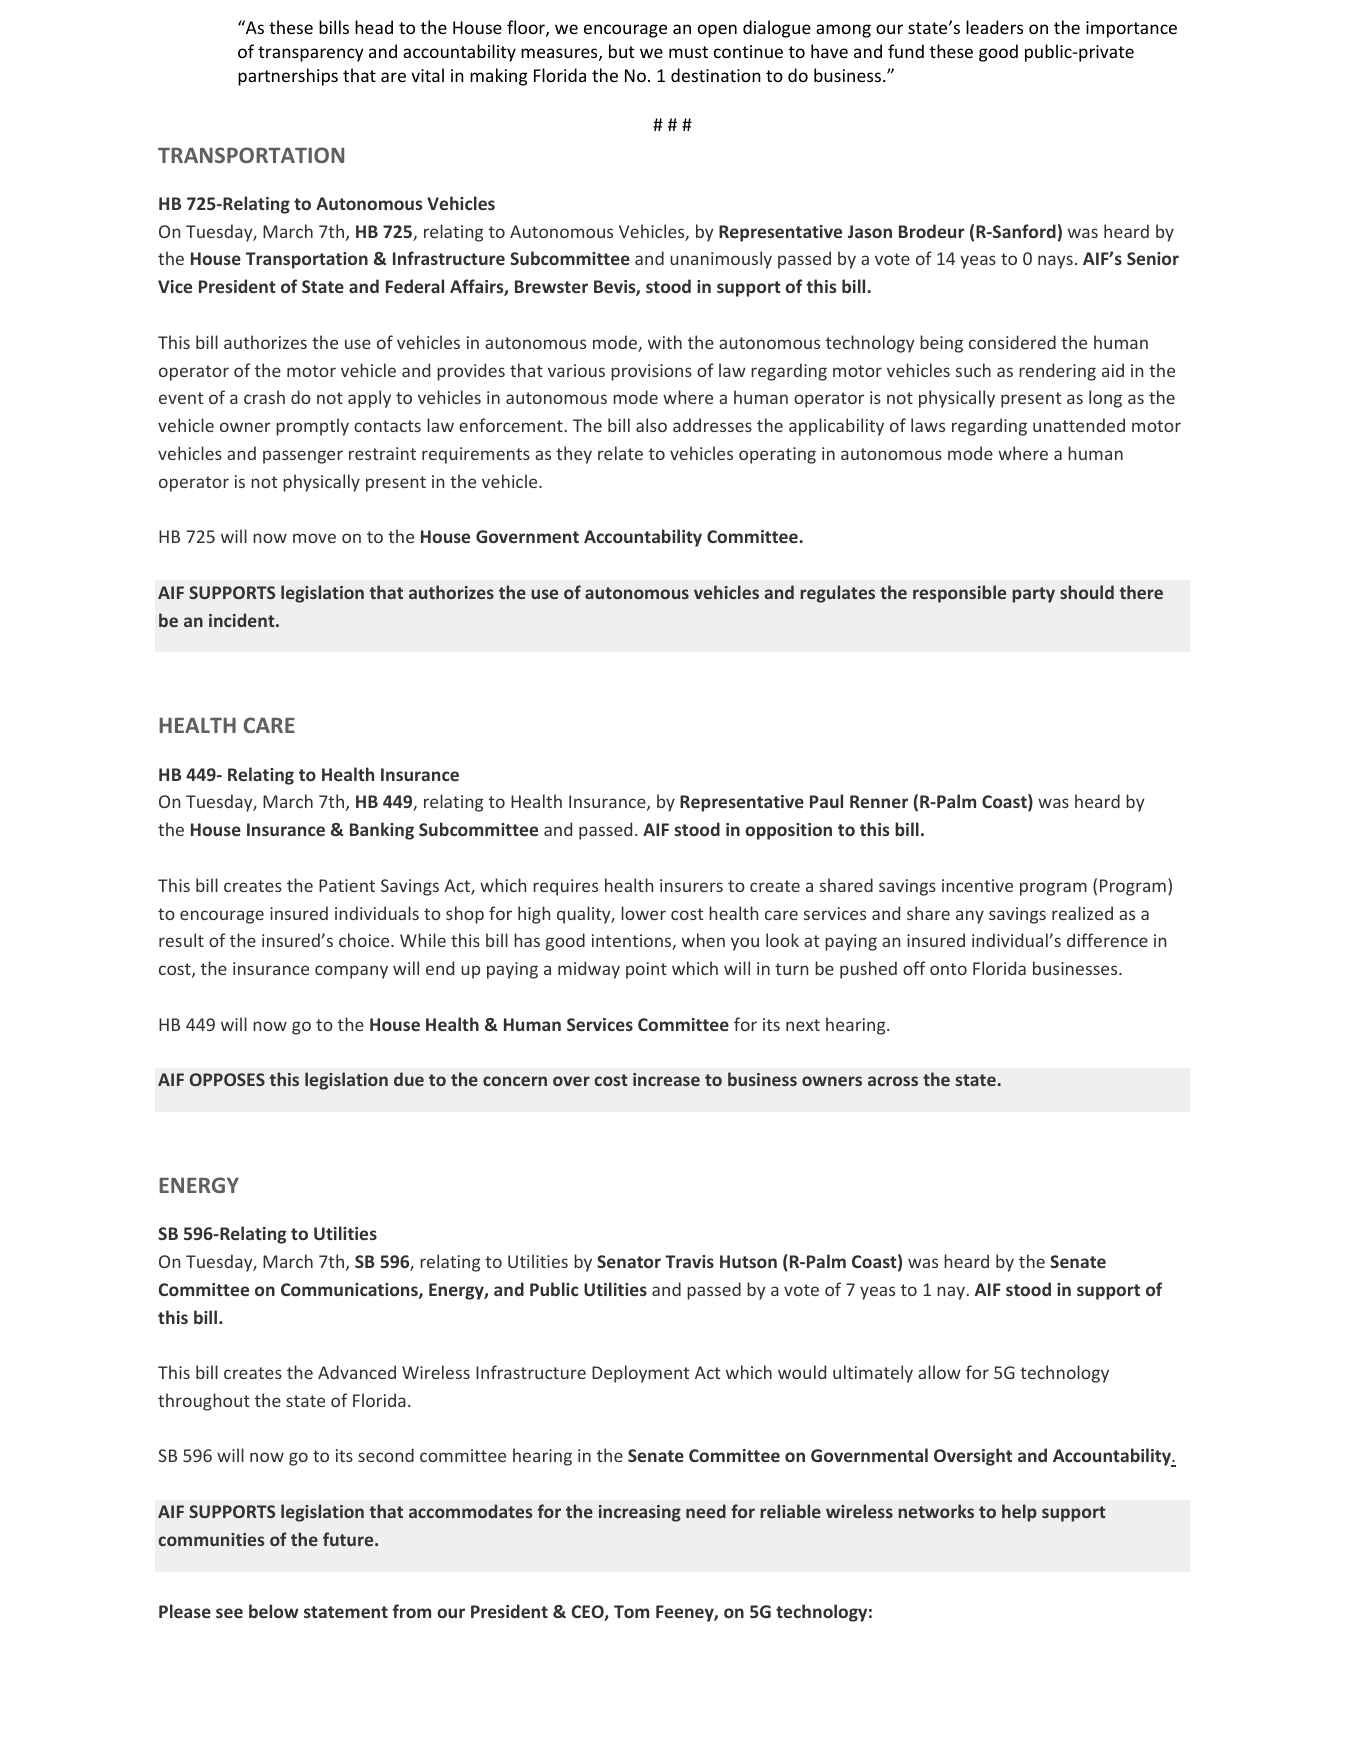 Image resolution: width=1345 pixels, height=1741 pixels. Describe the element at coordinates (688, 52) in the page. I see `must` at that location.
